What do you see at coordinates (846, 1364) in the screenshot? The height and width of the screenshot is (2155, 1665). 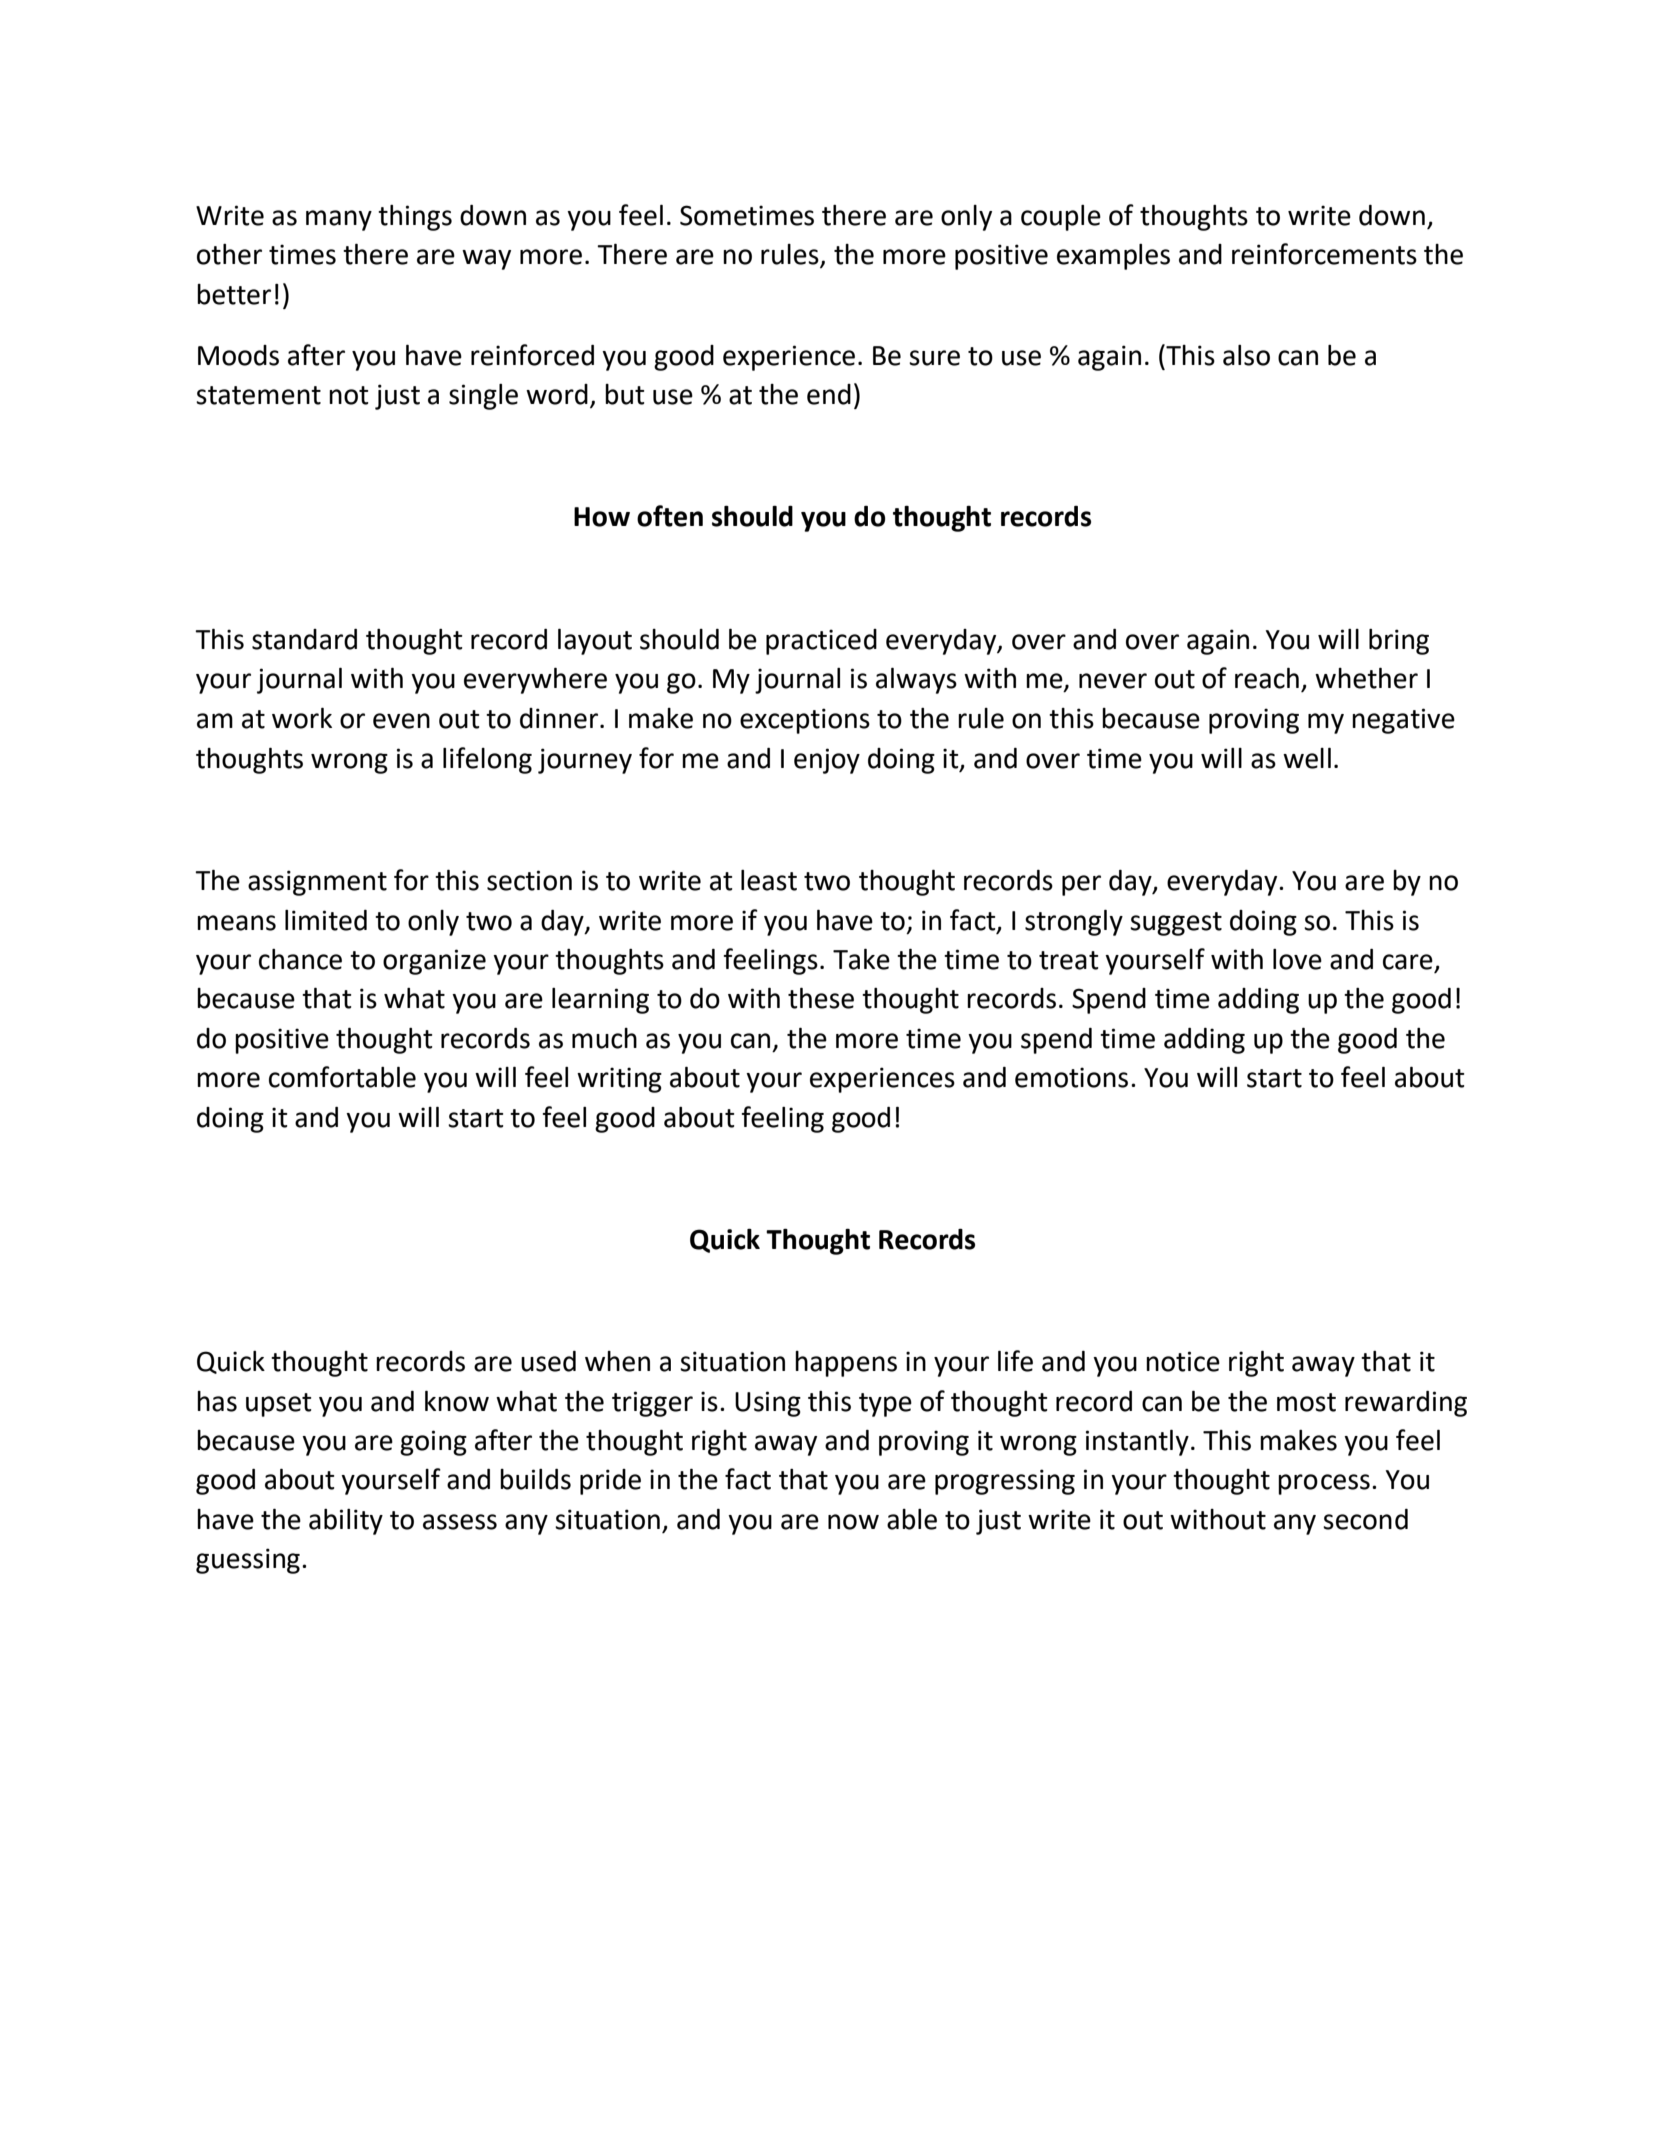 I see `happens` at bounding box center [846, 1364].
